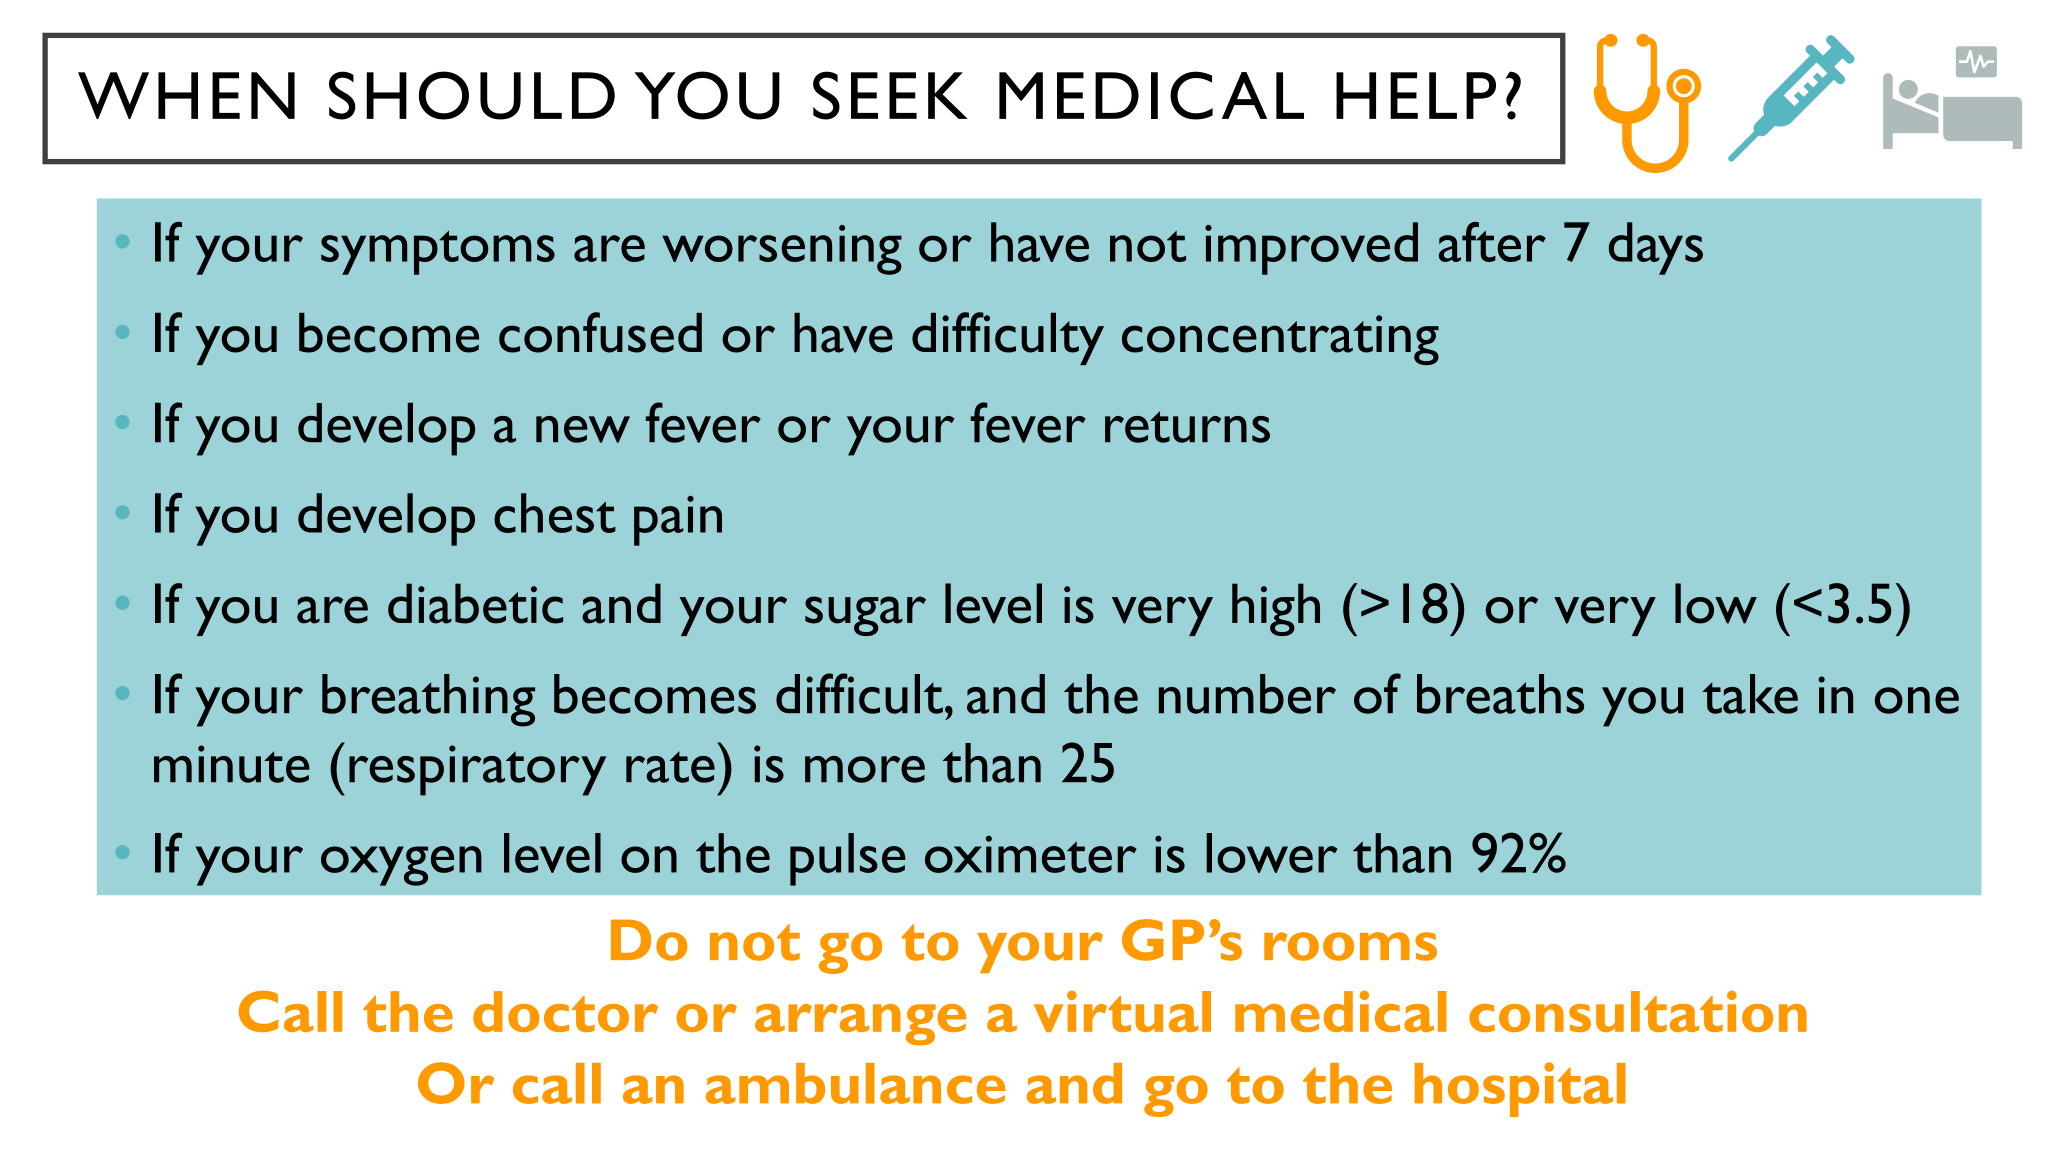 The image size is (2045, 1150). I want to click on take, so click(1750, 694).
